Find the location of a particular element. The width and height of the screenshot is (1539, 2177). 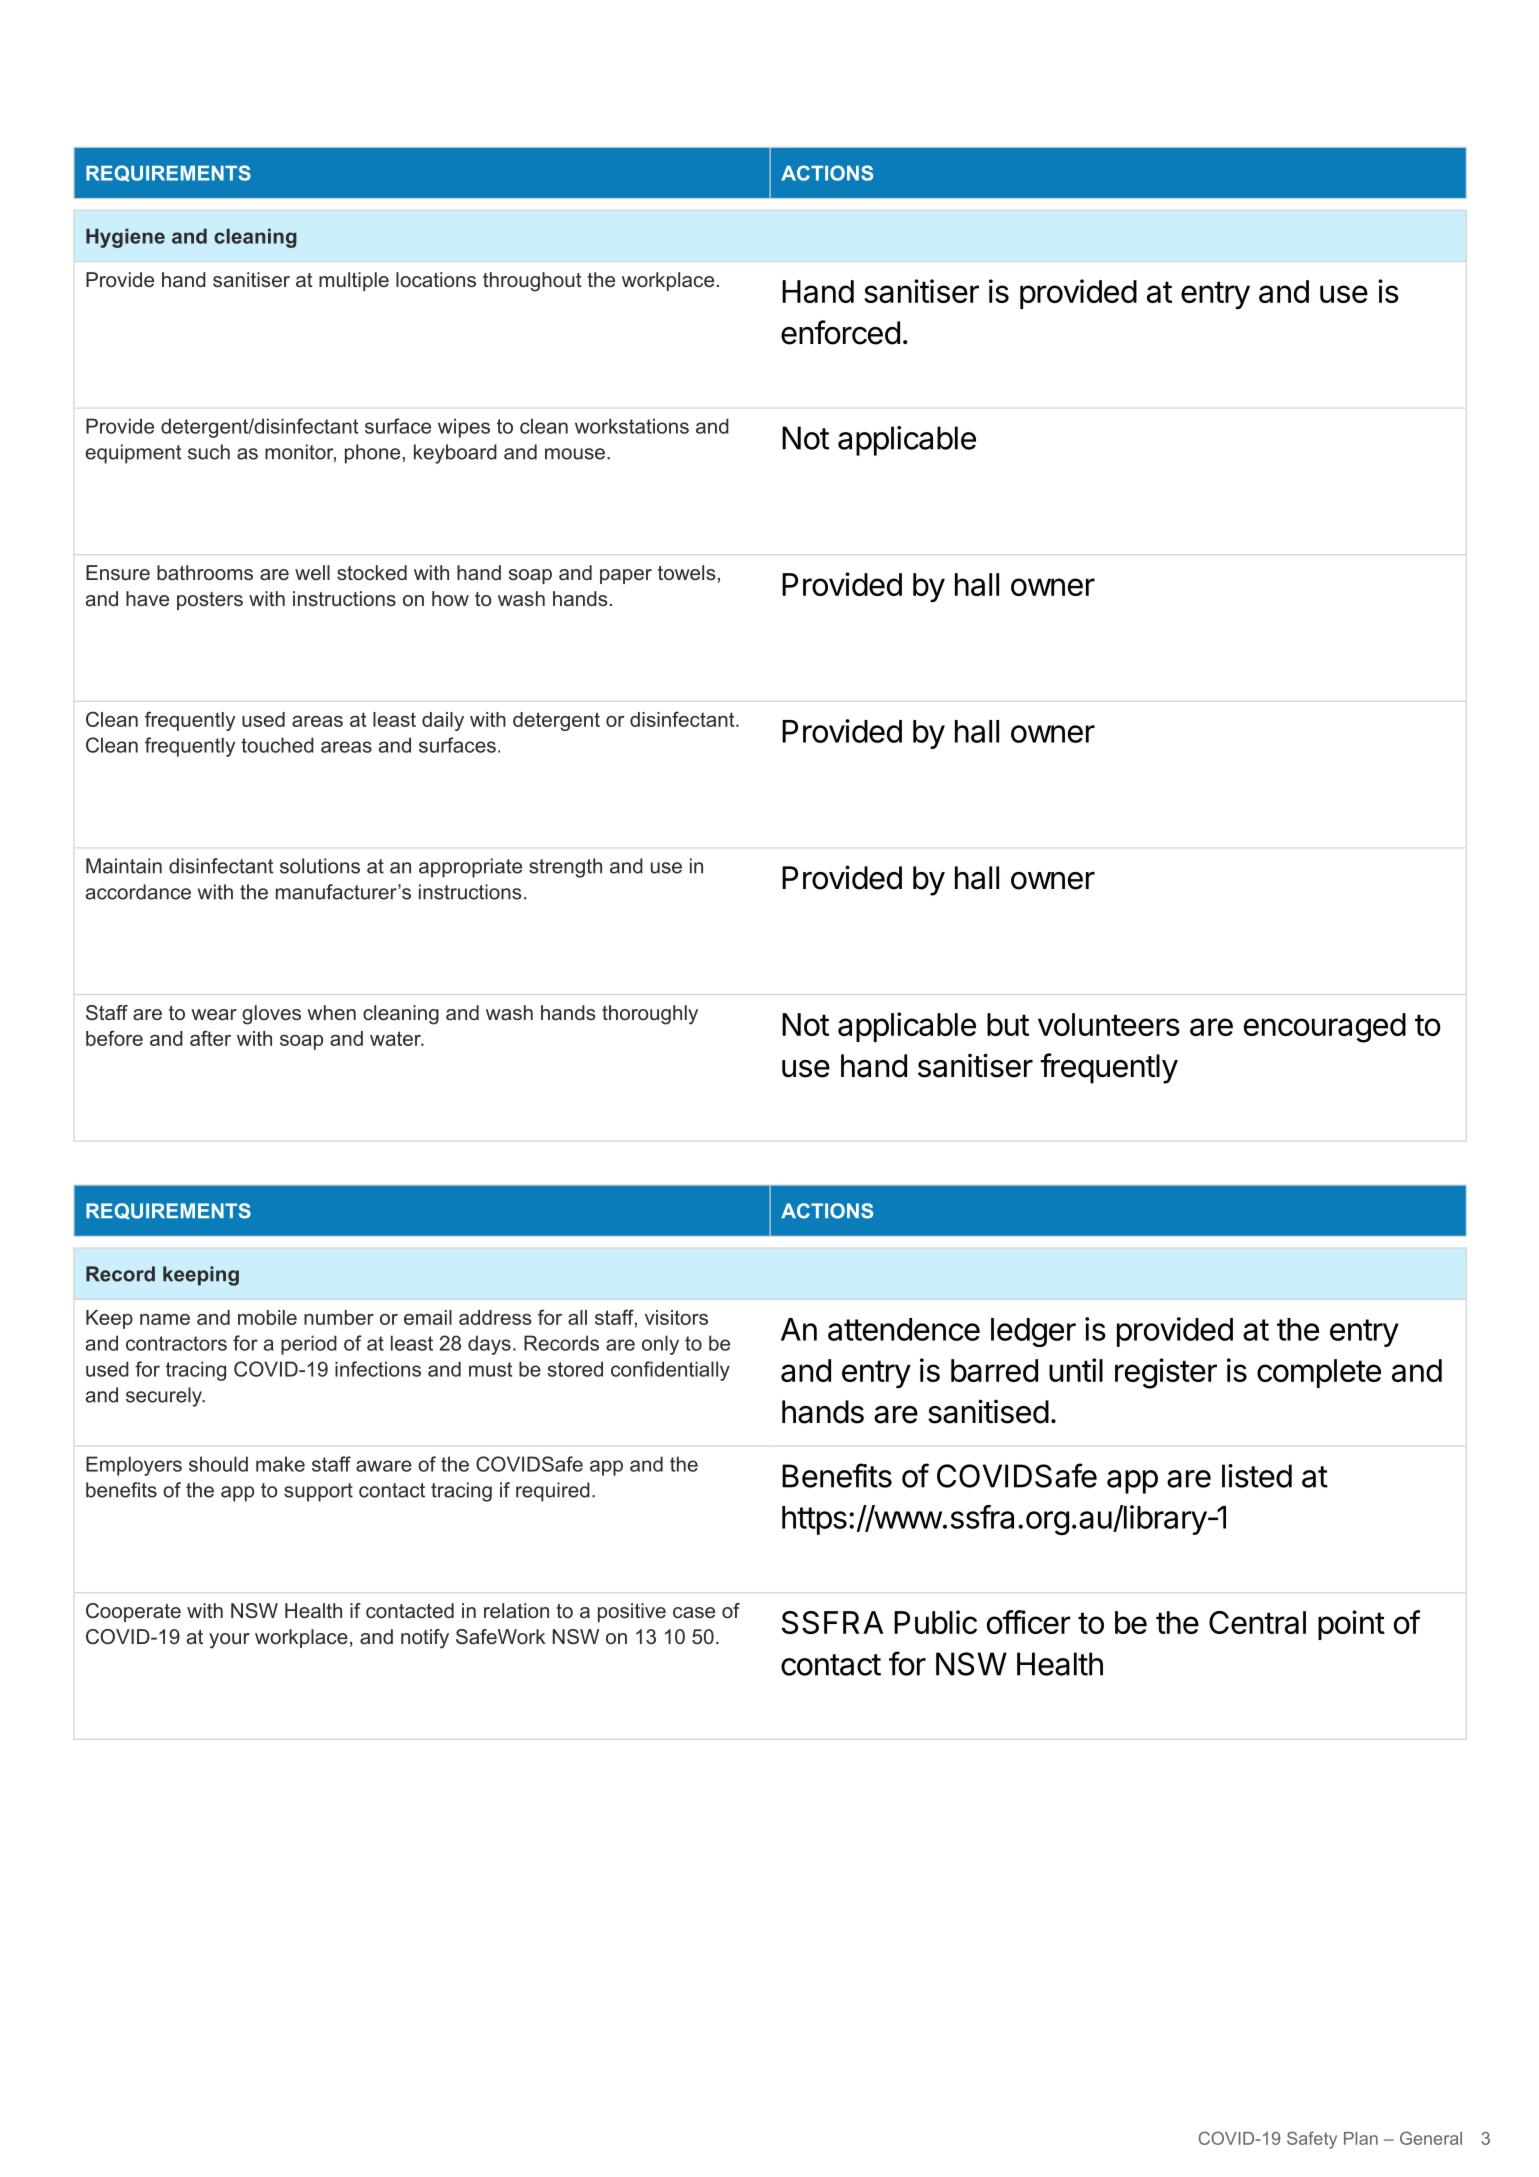

Central is located at coordinates (1257, 1622).
